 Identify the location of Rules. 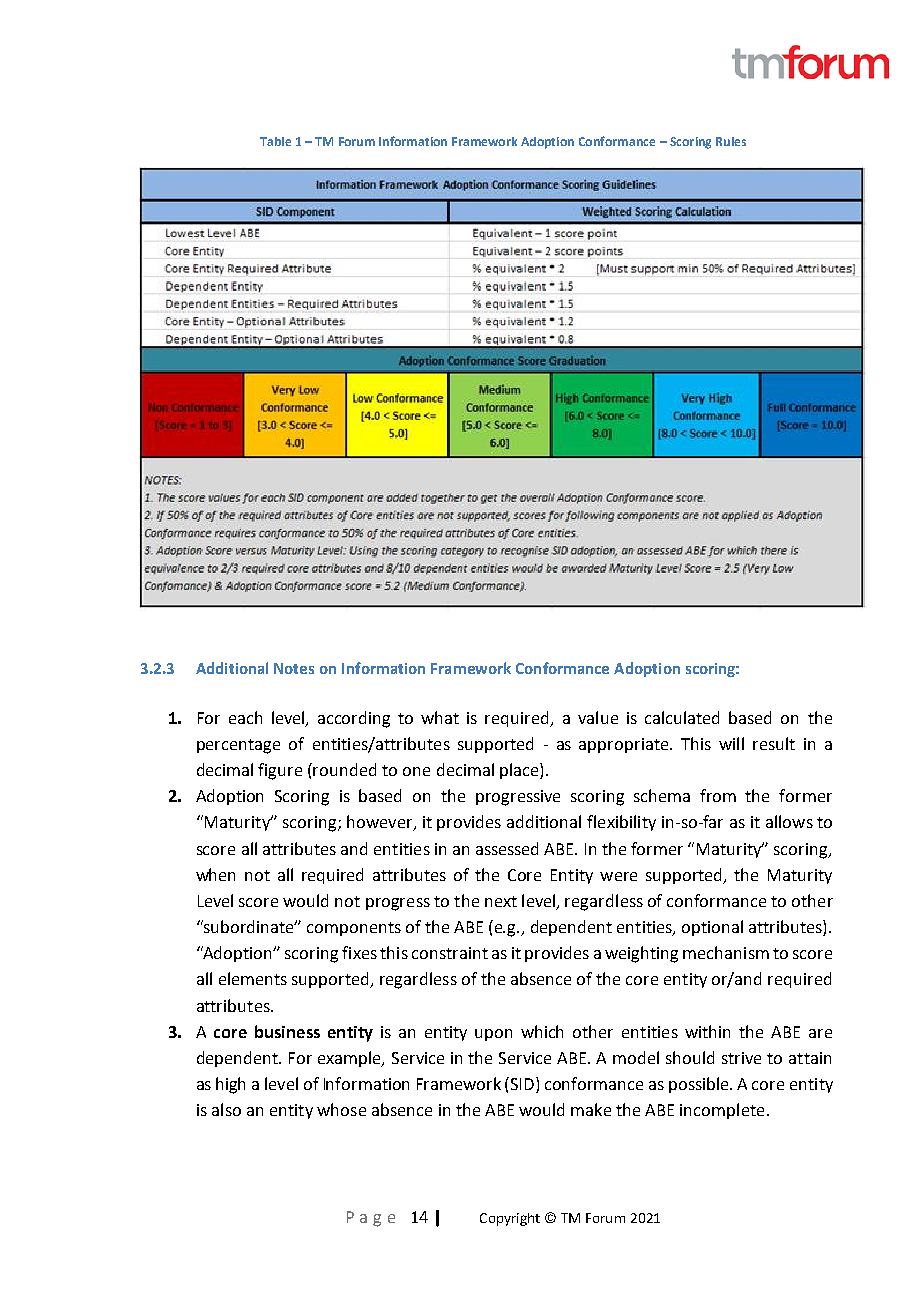
(731, 141).
